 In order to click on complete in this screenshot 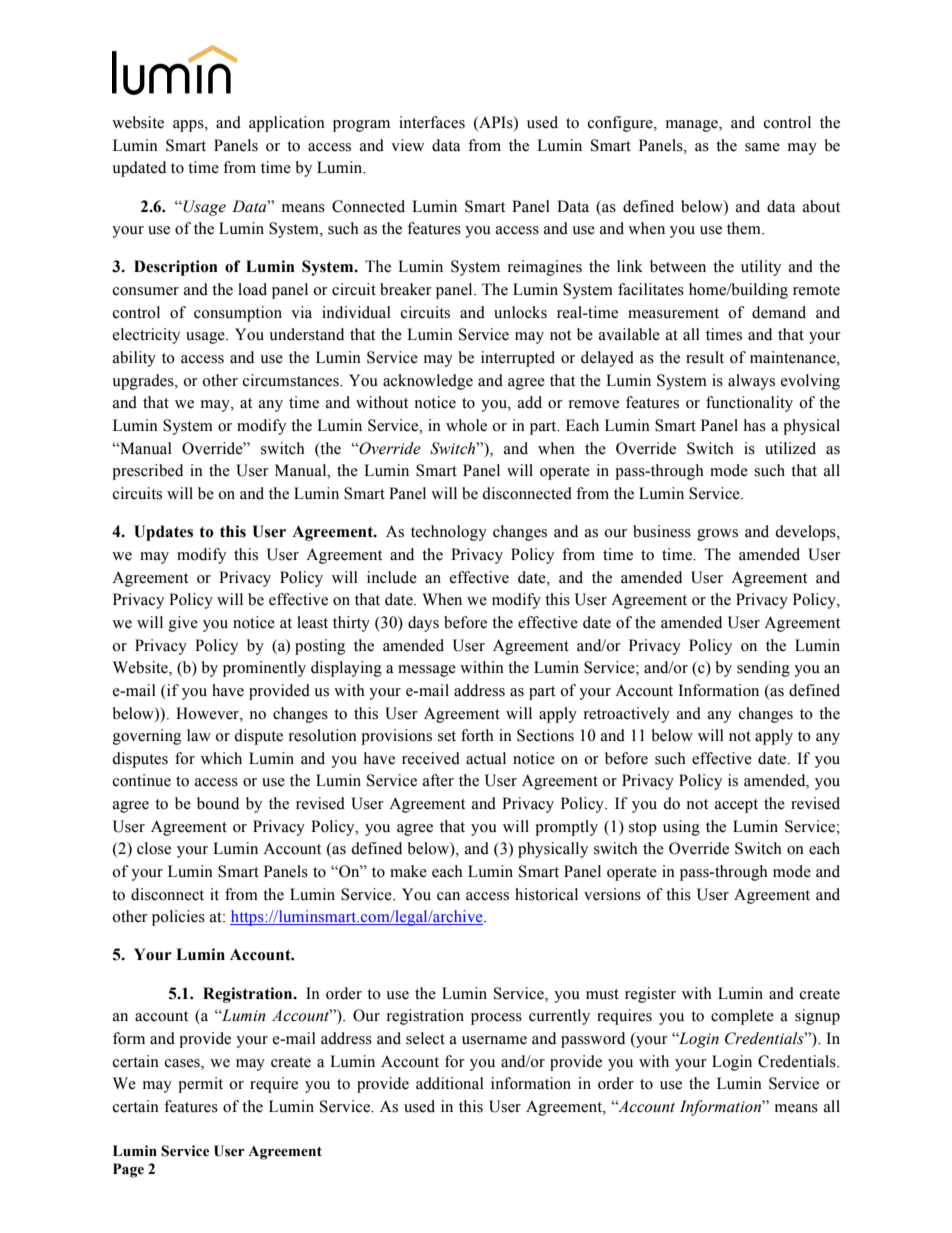, I will do `click(742, 1017)`.
